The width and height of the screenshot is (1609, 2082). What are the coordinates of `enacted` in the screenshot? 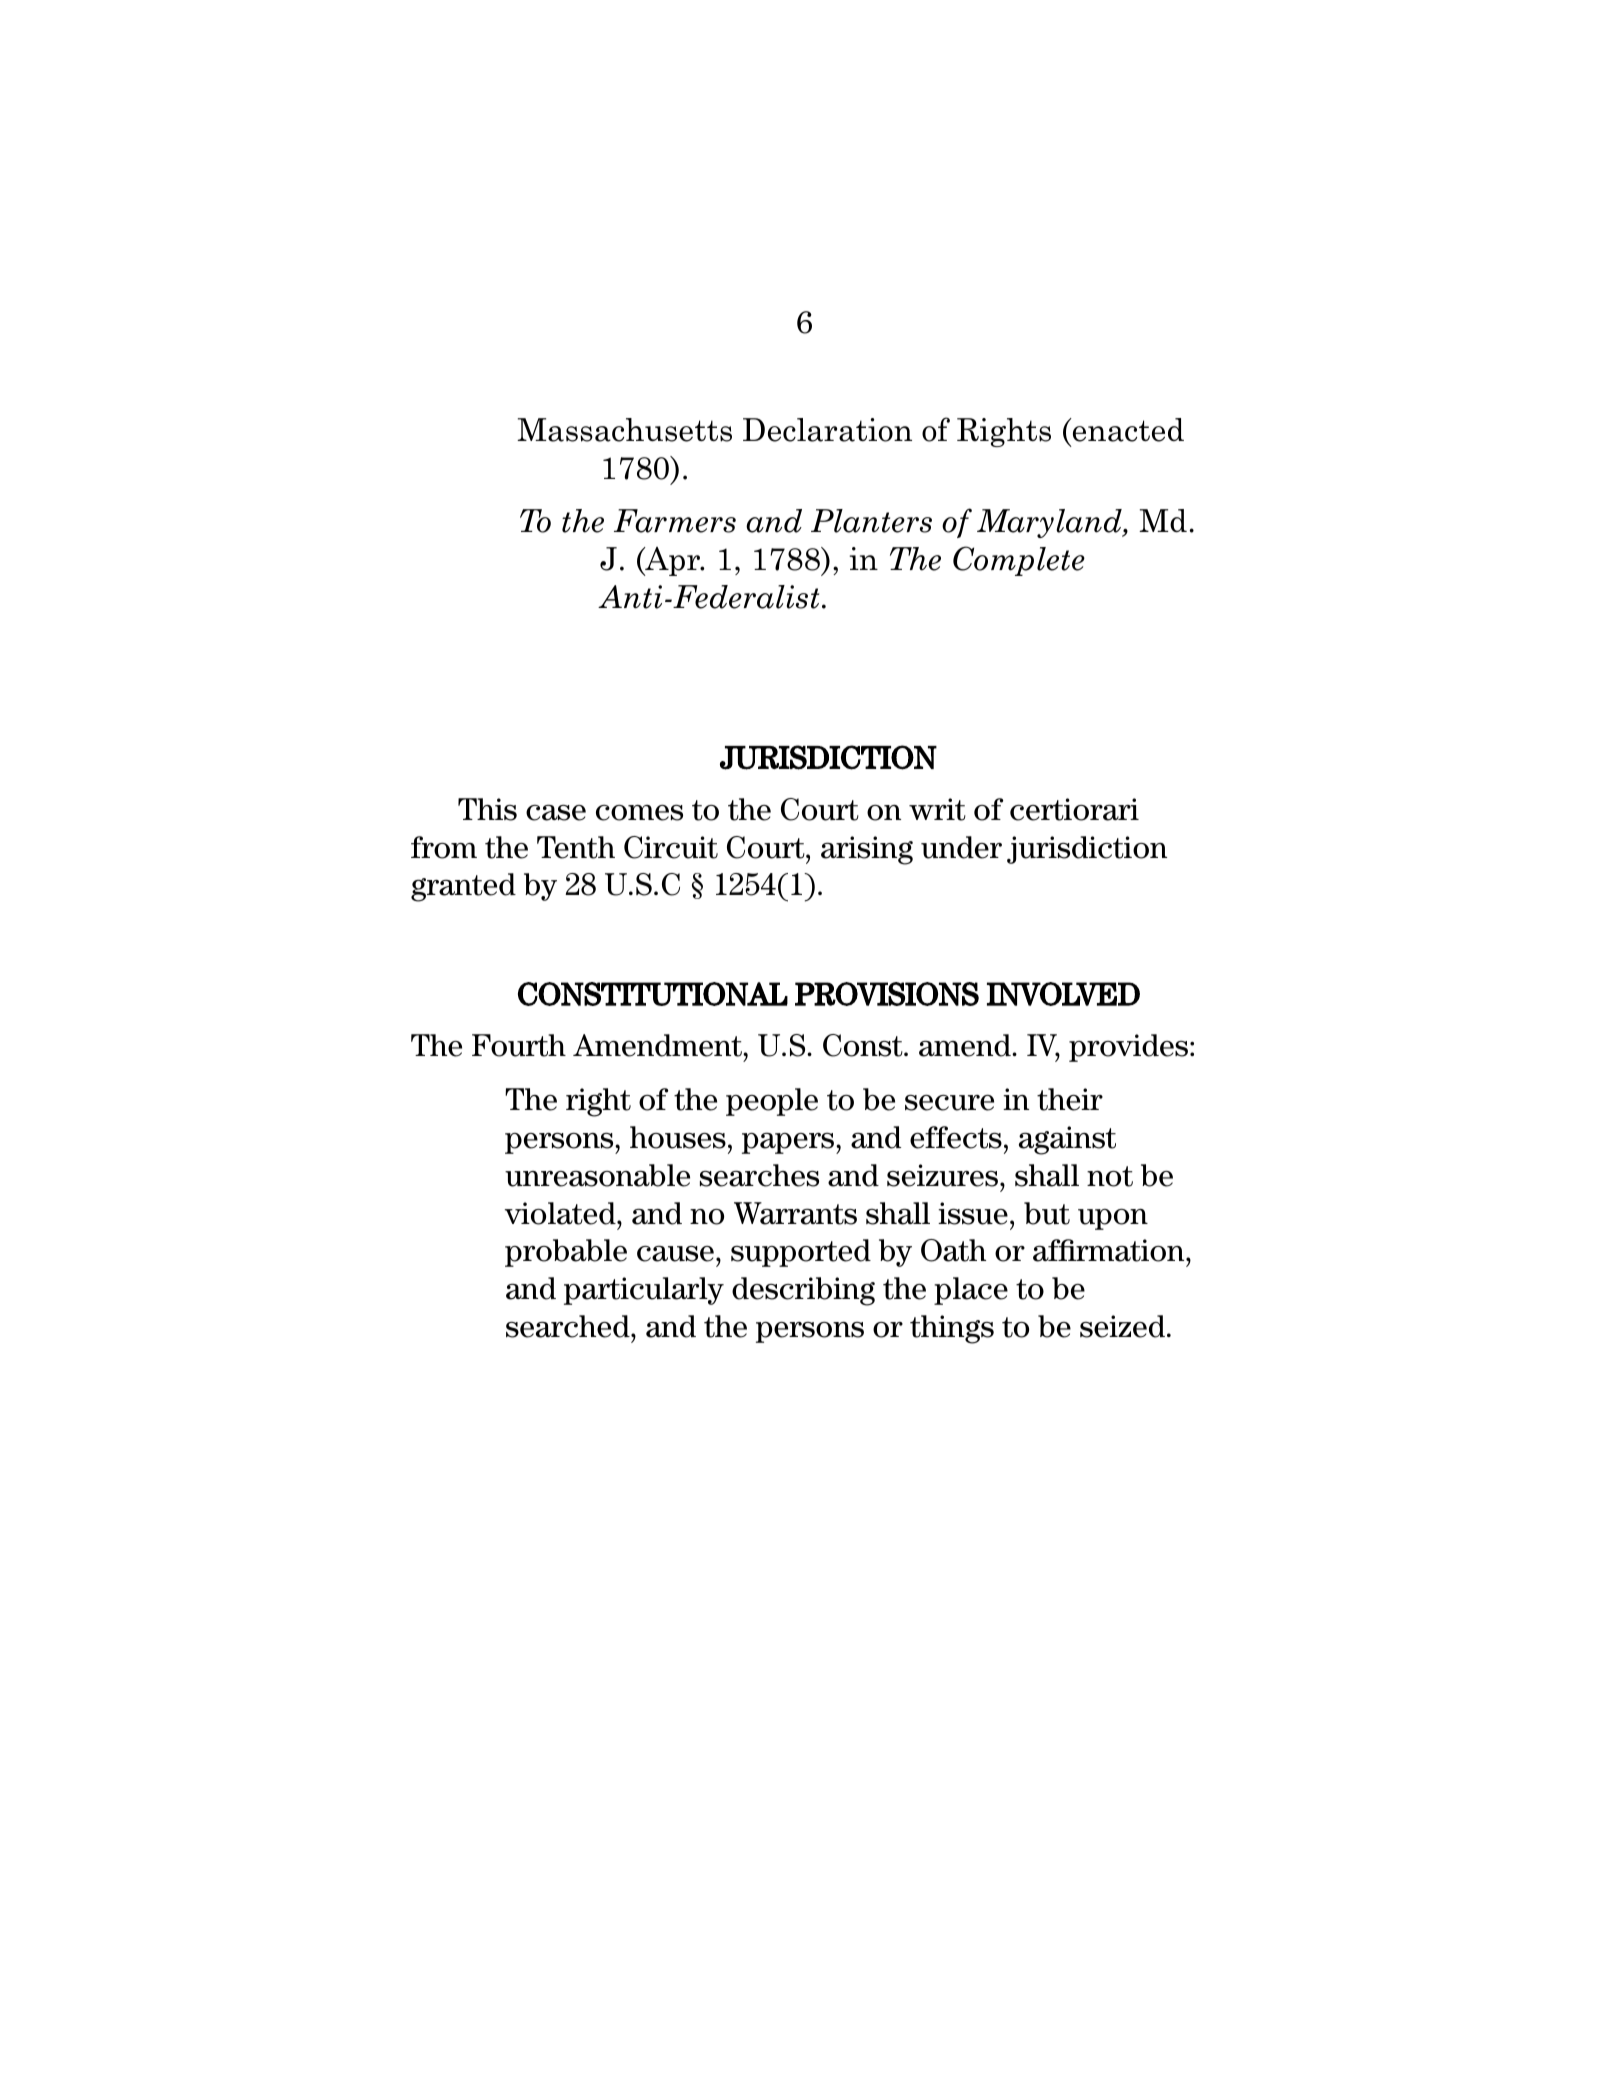 It's located at (1127, 430).
